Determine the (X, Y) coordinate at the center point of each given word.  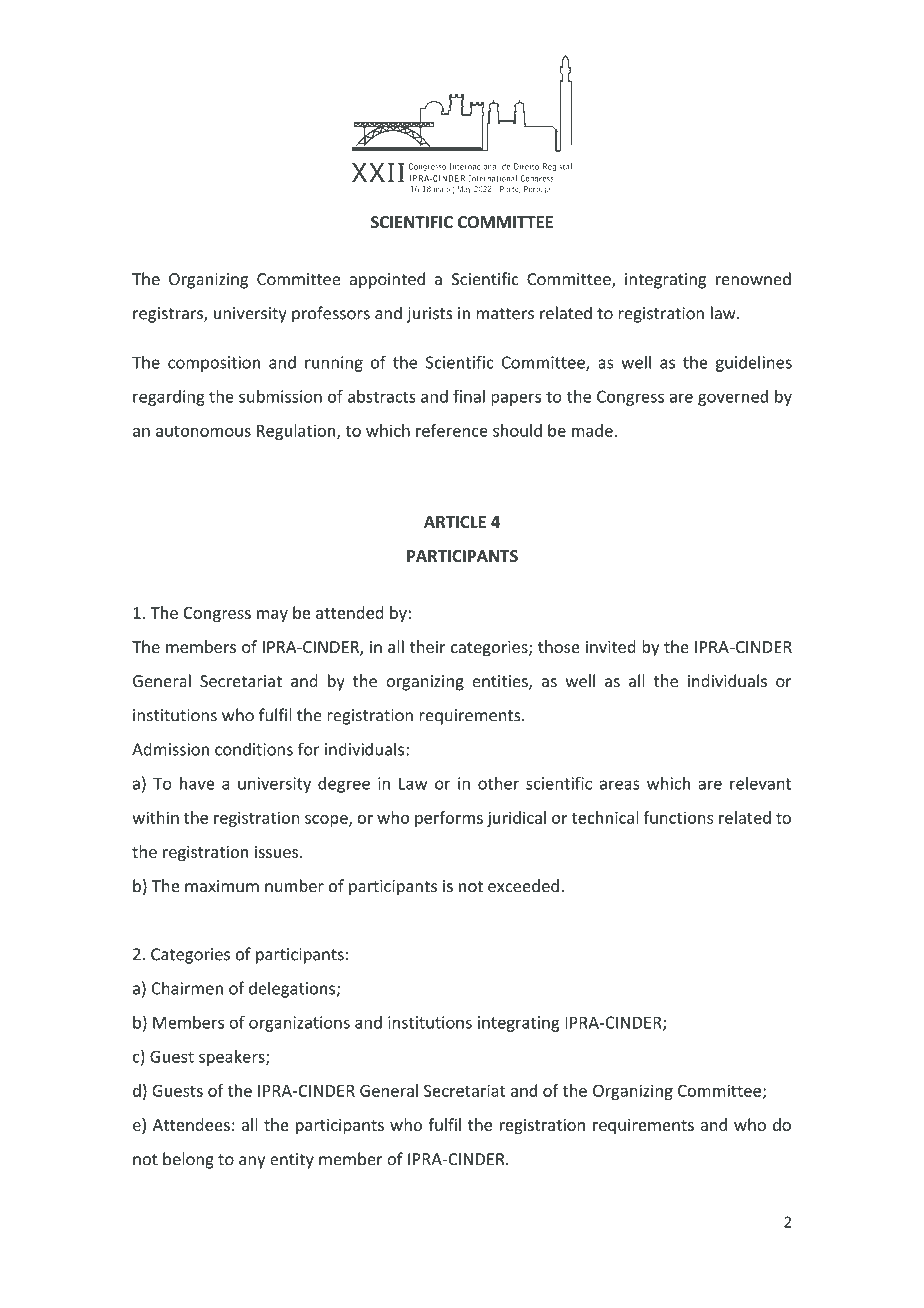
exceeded (523, 885)
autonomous (203, 431)
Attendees (191, 1124)
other (498, 783)
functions (678, 817)
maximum (222, 886)
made (592, 430)
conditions (254, 749)
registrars (169, 315)
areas (619, 785)
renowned (753, 279)
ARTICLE (455, 522)
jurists (430, 315)
